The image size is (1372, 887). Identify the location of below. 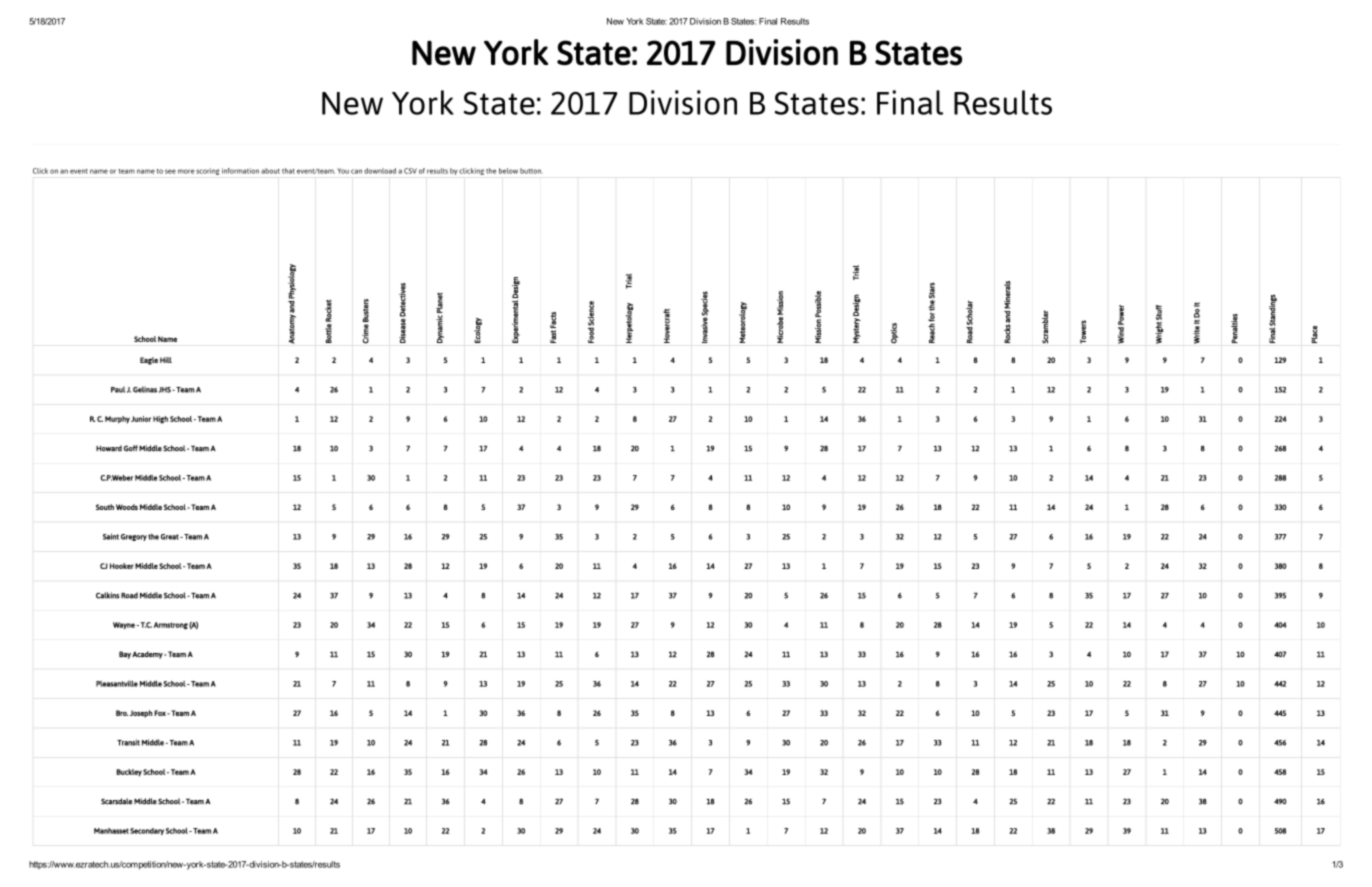
(508, 171).
